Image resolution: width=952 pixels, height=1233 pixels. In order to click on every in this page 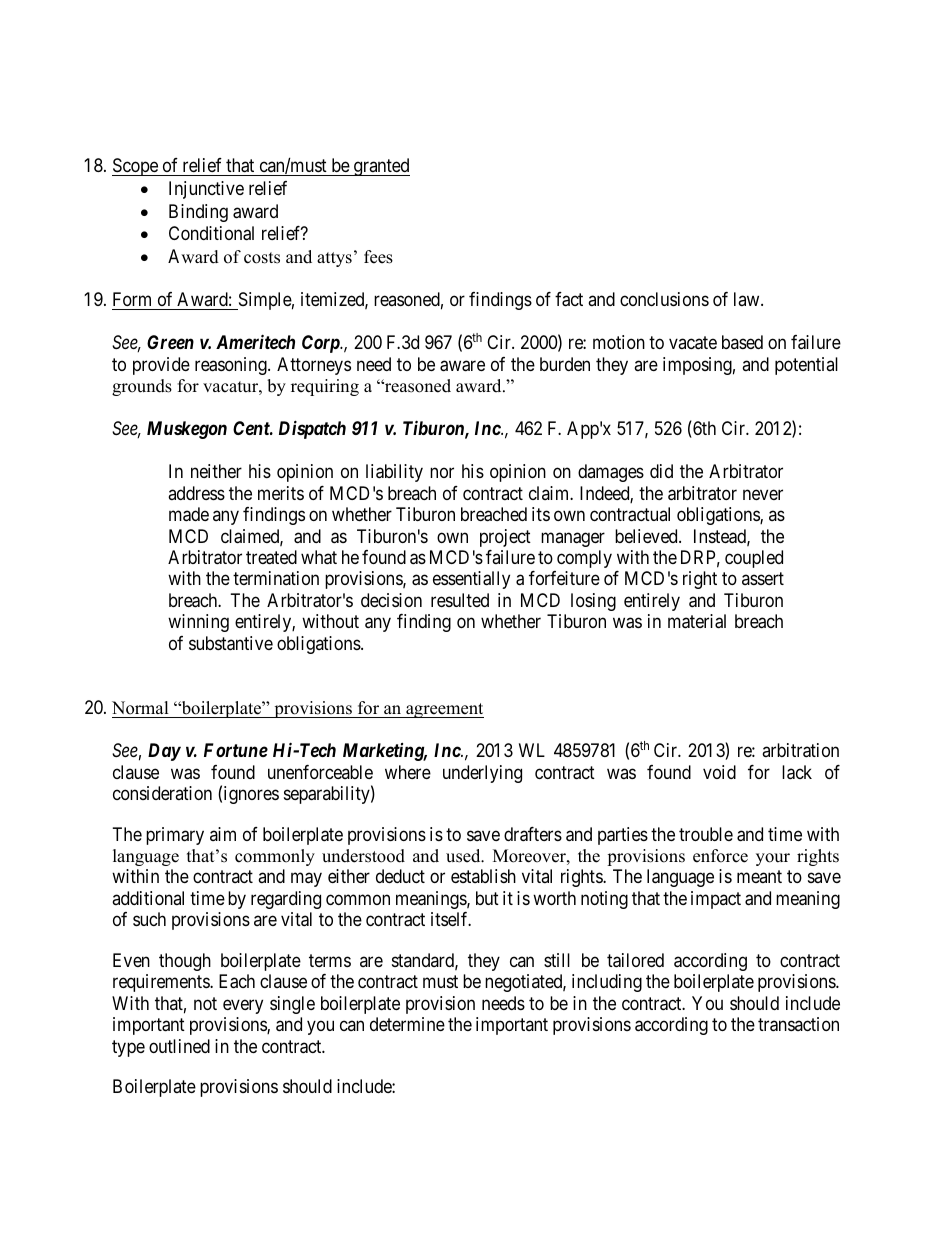, I will do `click(243, 1006)`.
